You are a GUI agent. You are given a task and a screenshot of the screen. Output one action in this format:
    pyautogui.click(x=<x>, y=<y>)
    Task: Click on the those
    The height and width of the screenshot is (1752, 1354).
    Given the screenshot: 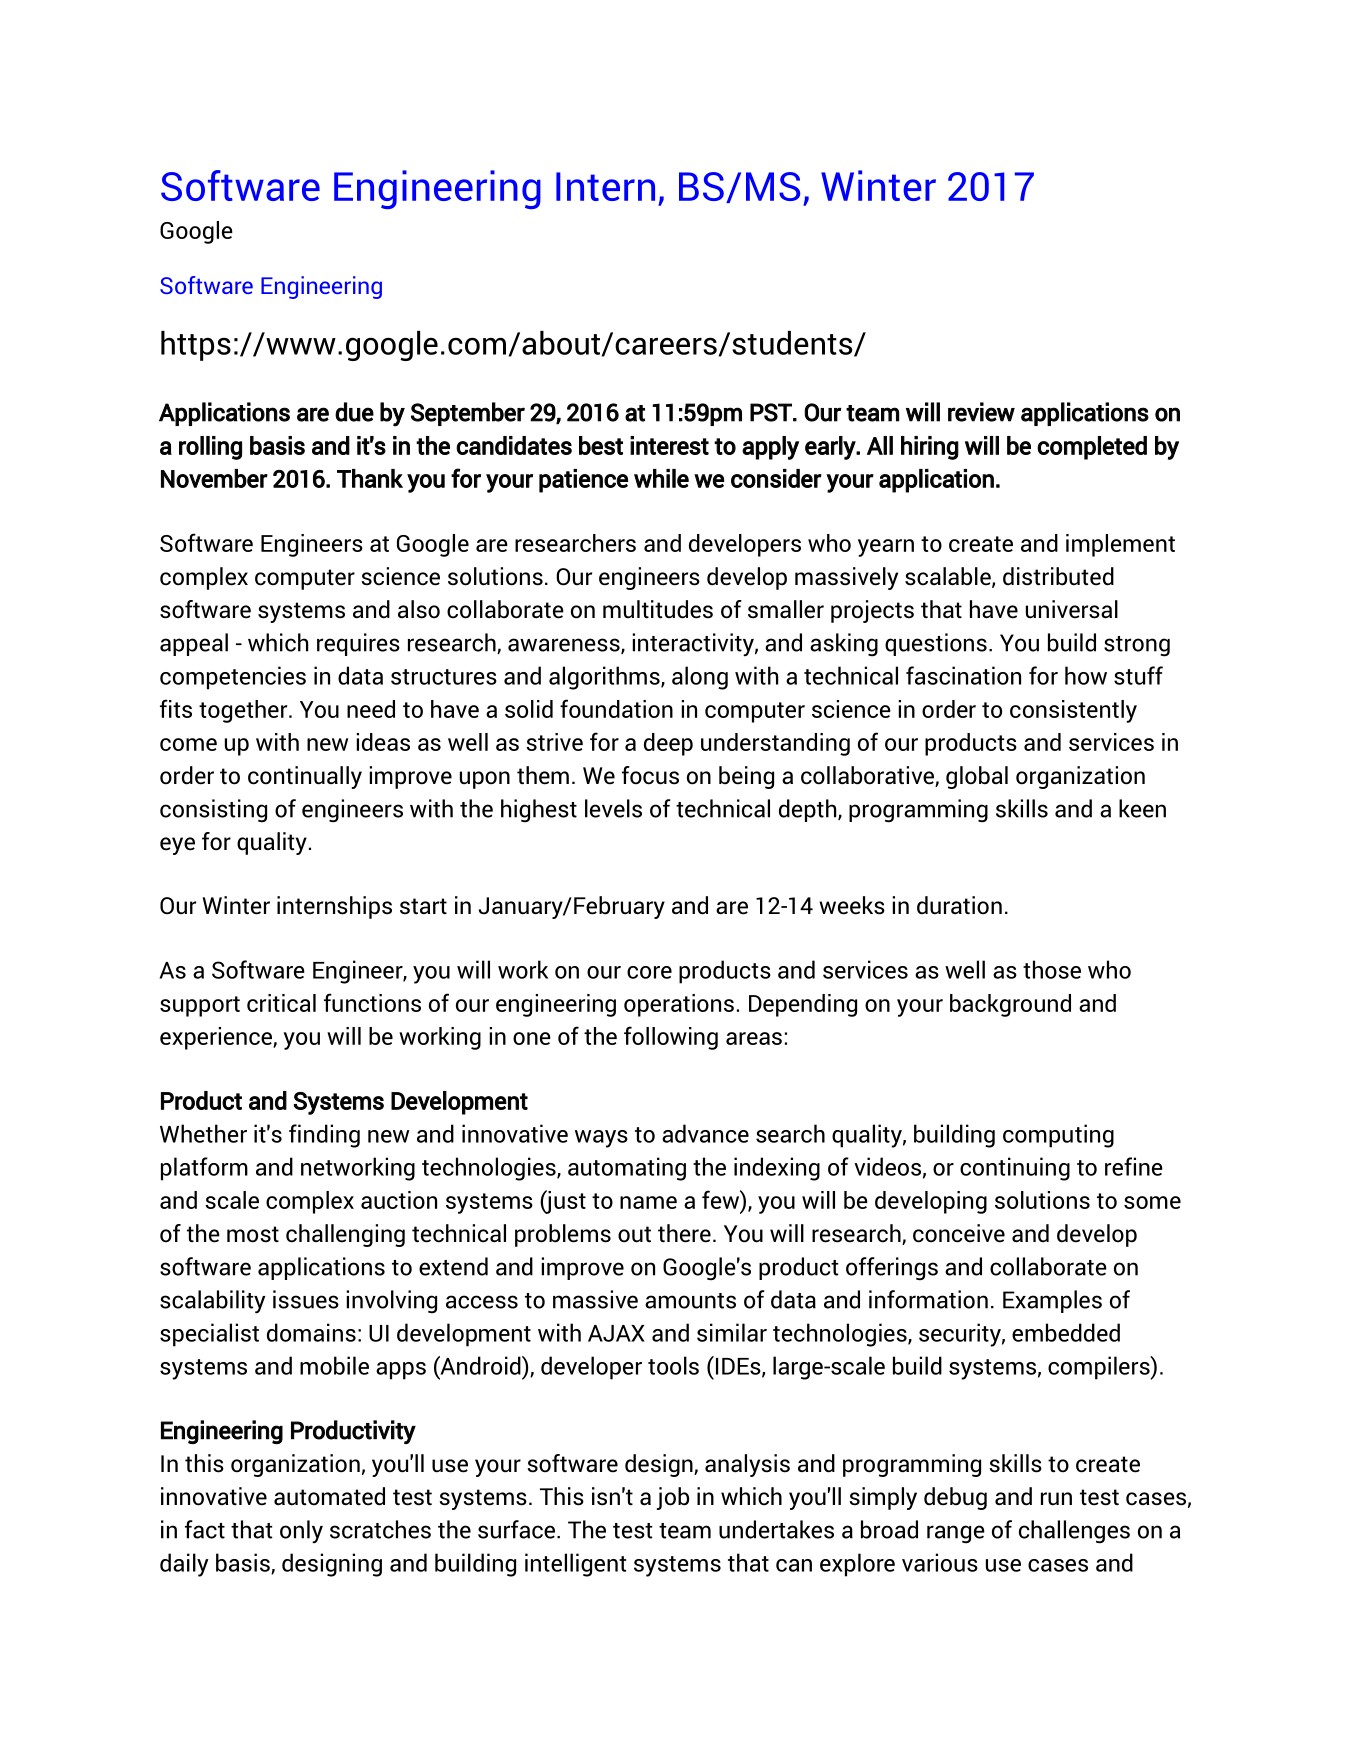 What is the action you would take?
    pyautogui.click(x=1052, y=969)
